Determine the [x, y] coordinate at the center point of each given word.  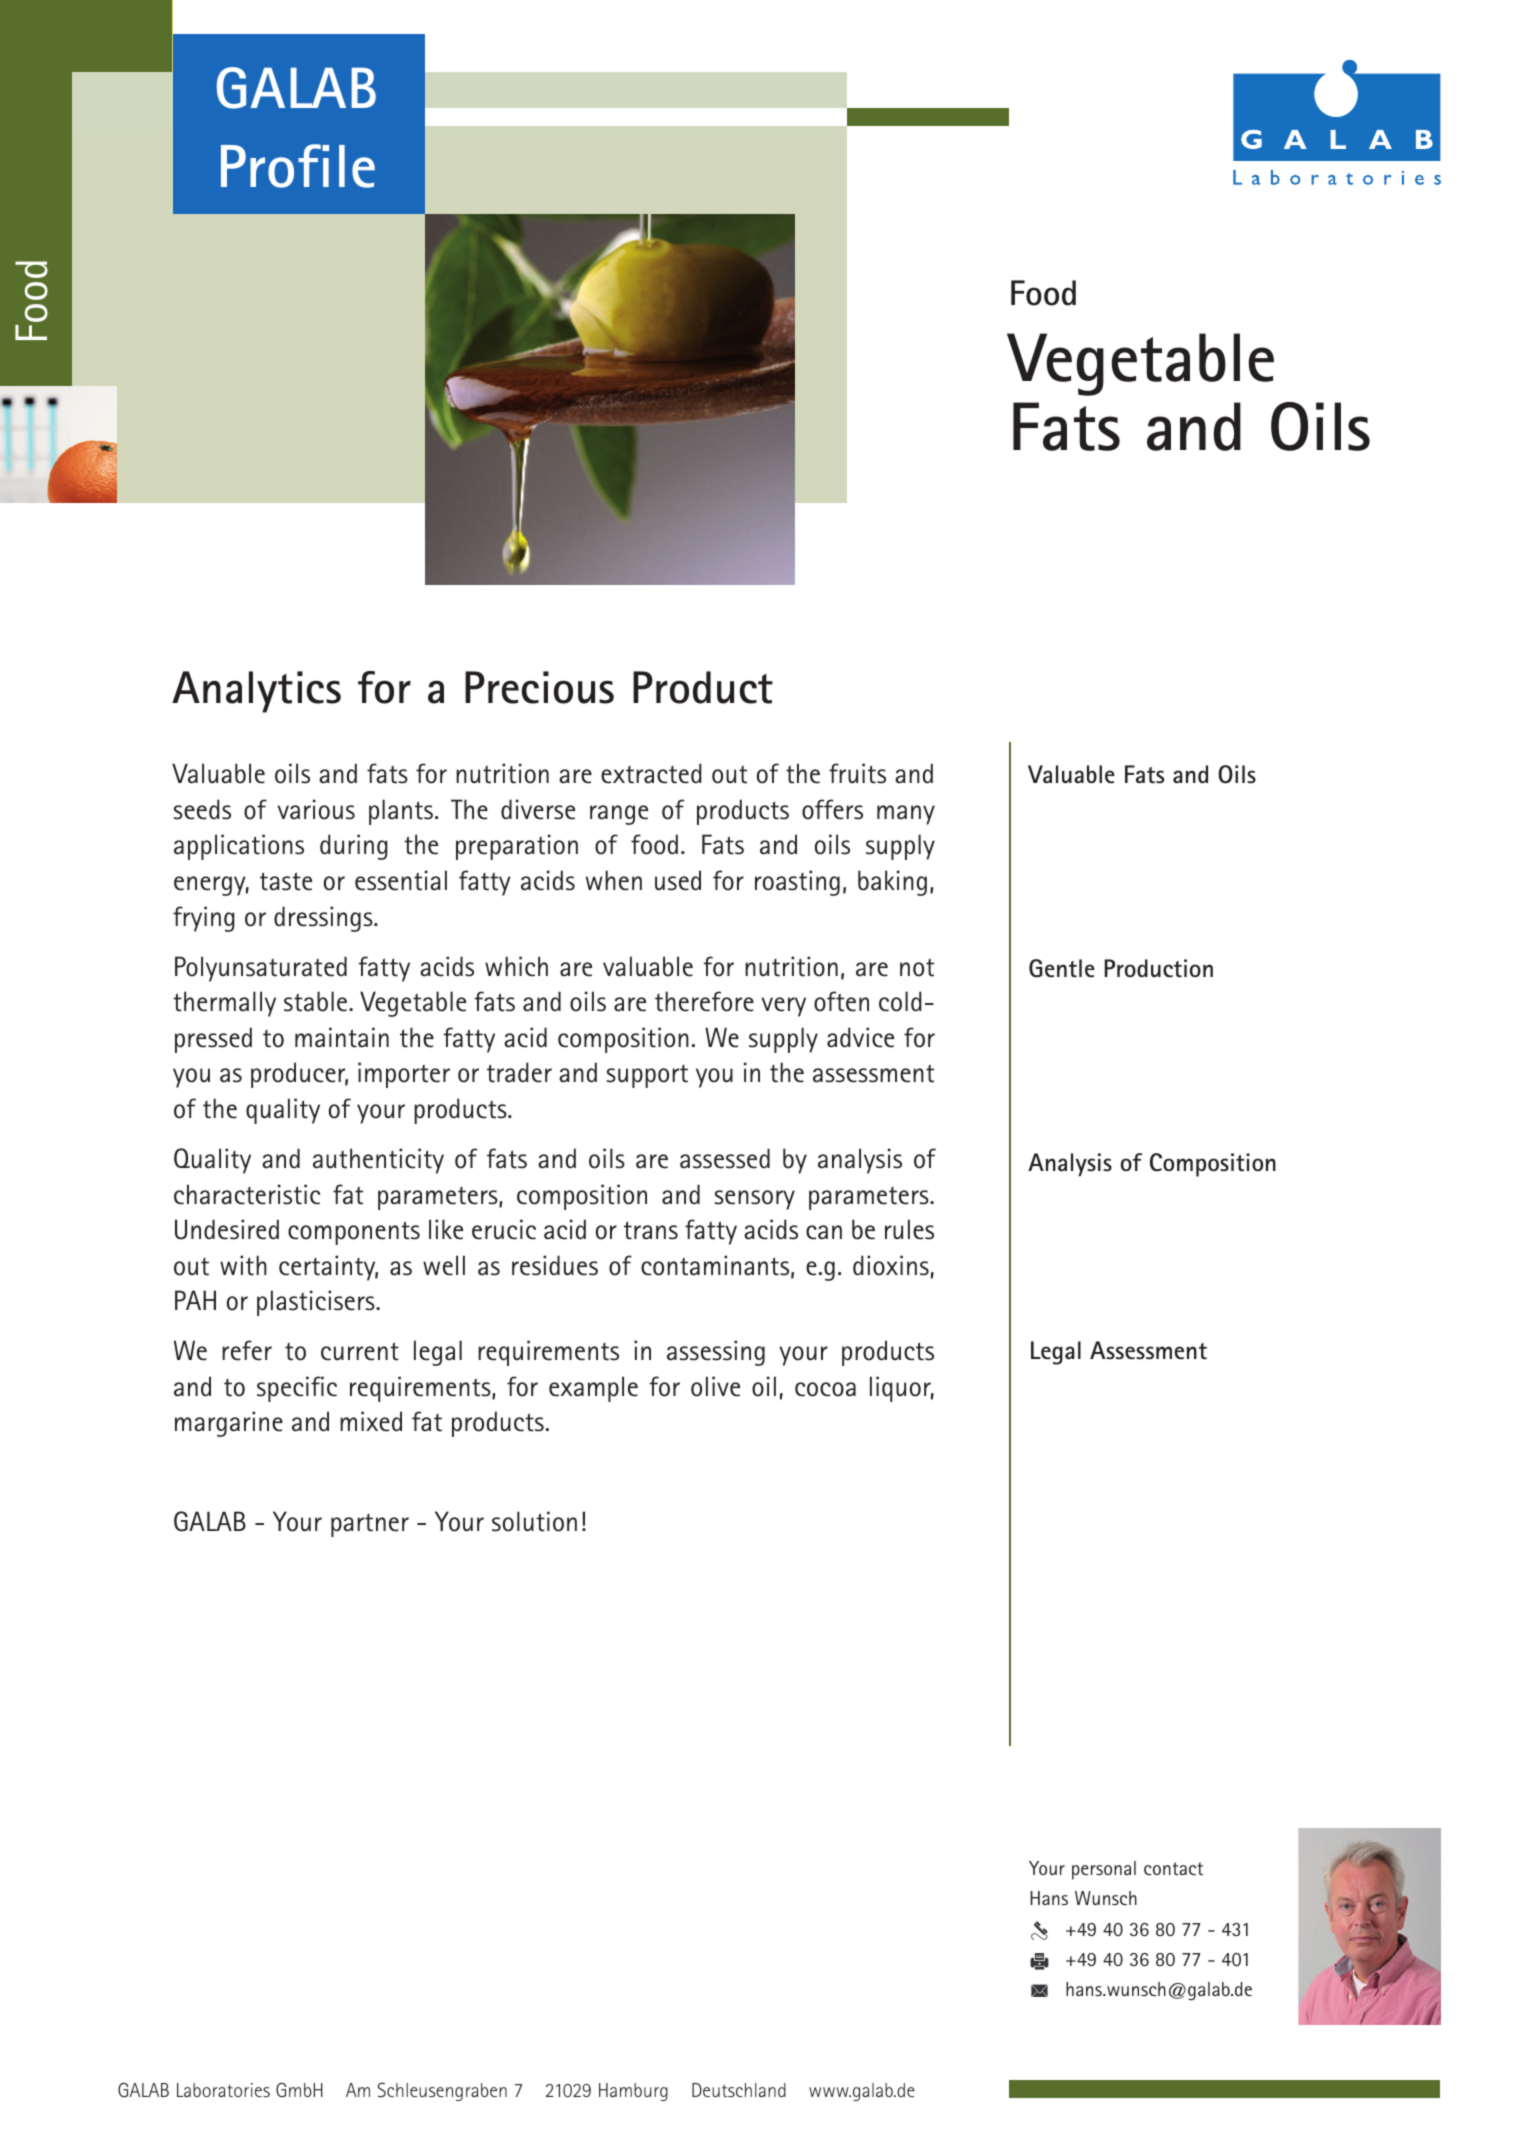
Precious [539, 687]
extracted [651, 773]
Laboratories [223, 2090]
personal [1104, 1870]
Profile [298, 166]
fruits [857, 773]
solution [534, 1521]
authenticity [378, 1161]
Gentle [1062, 968]
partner [370, 1525]
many [906, 815]
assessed [725, 1158]
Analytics [256, 692]
